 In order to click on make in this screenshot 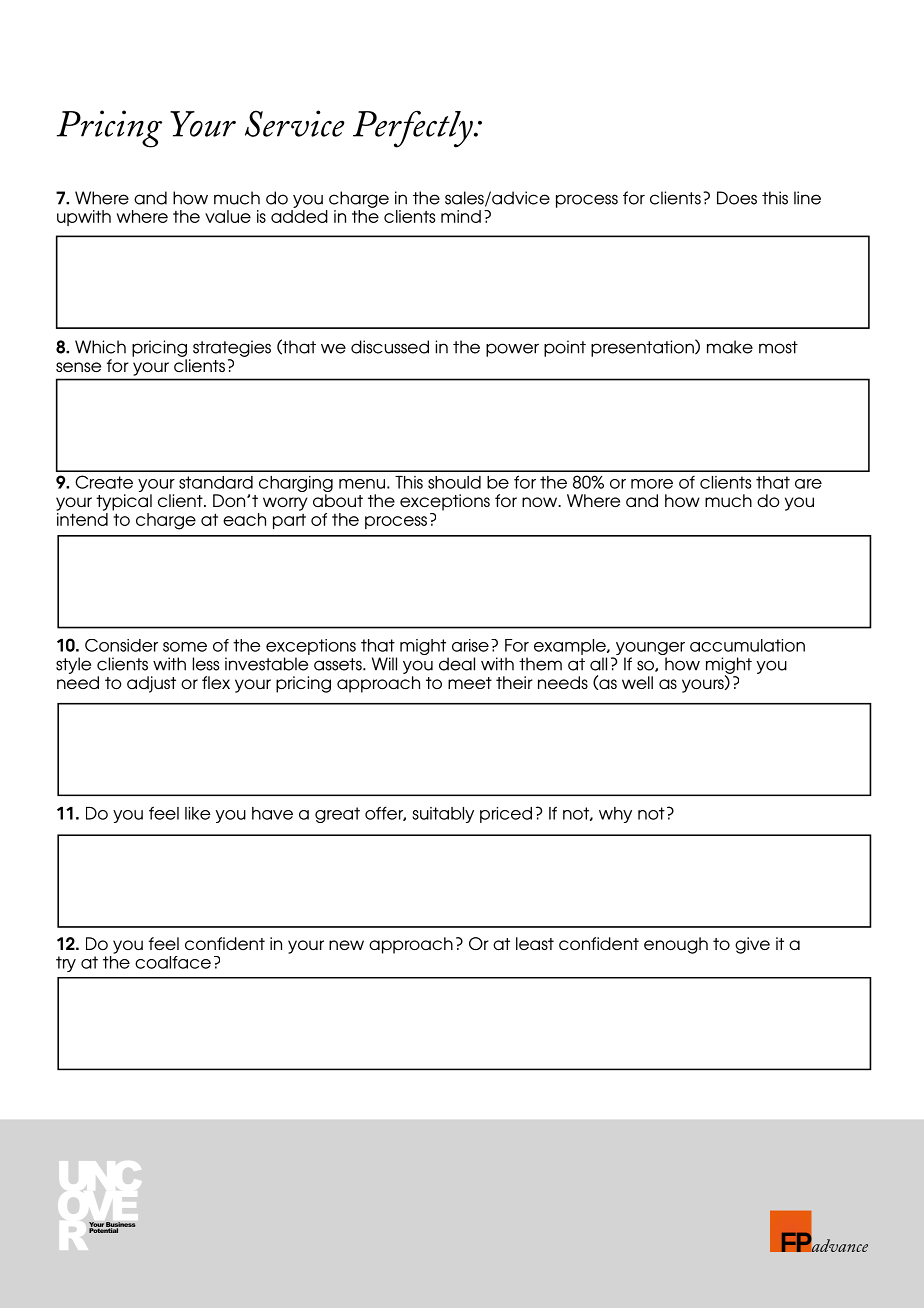, I will do `click(730, 347)`.
